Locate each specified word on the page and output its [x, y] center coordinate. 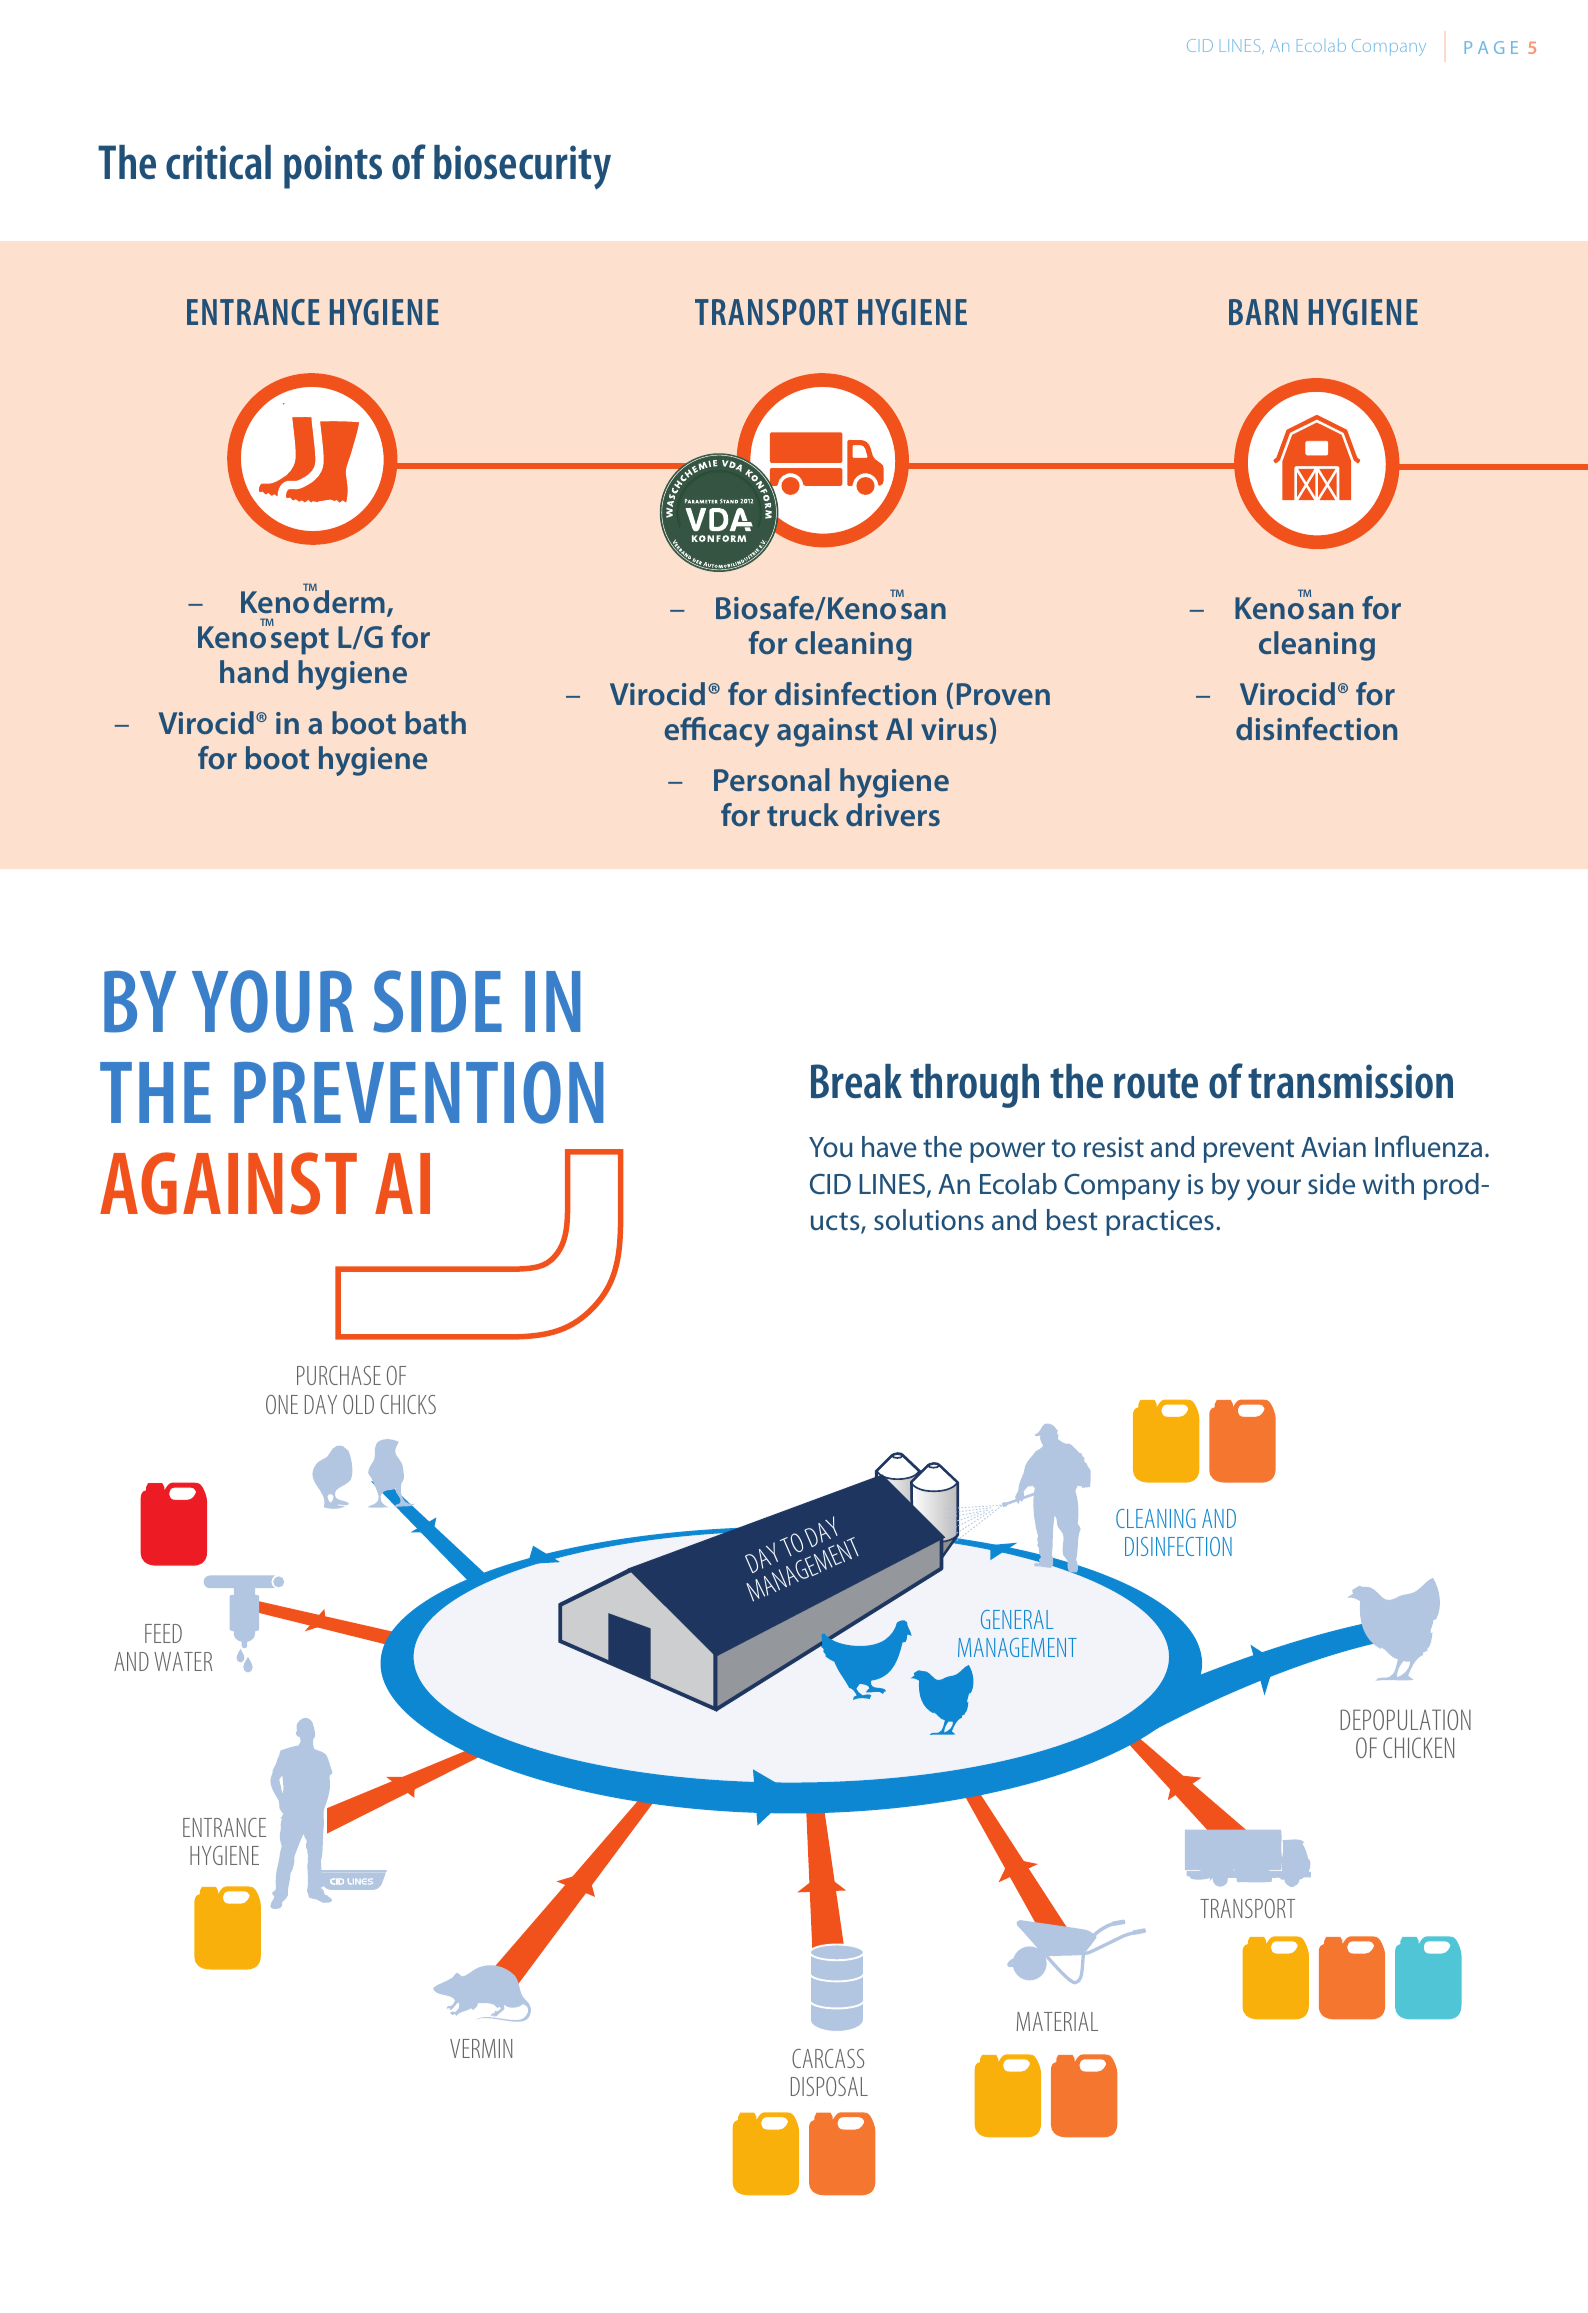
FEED [163, 1633]
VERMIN [481, 2048]
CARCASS [828, 2058]
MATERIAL [1057, 2021]
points [333, 167]
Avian [1333, 1147]
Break [856, 1081]
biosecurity [522, 167]
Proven [1003, 694]
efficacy [716, 732]
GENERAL [1017, 1619]
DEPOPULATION [1405, 1719]
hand [254, 672]
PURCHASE [339, 1375]
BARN [1263, 312]
